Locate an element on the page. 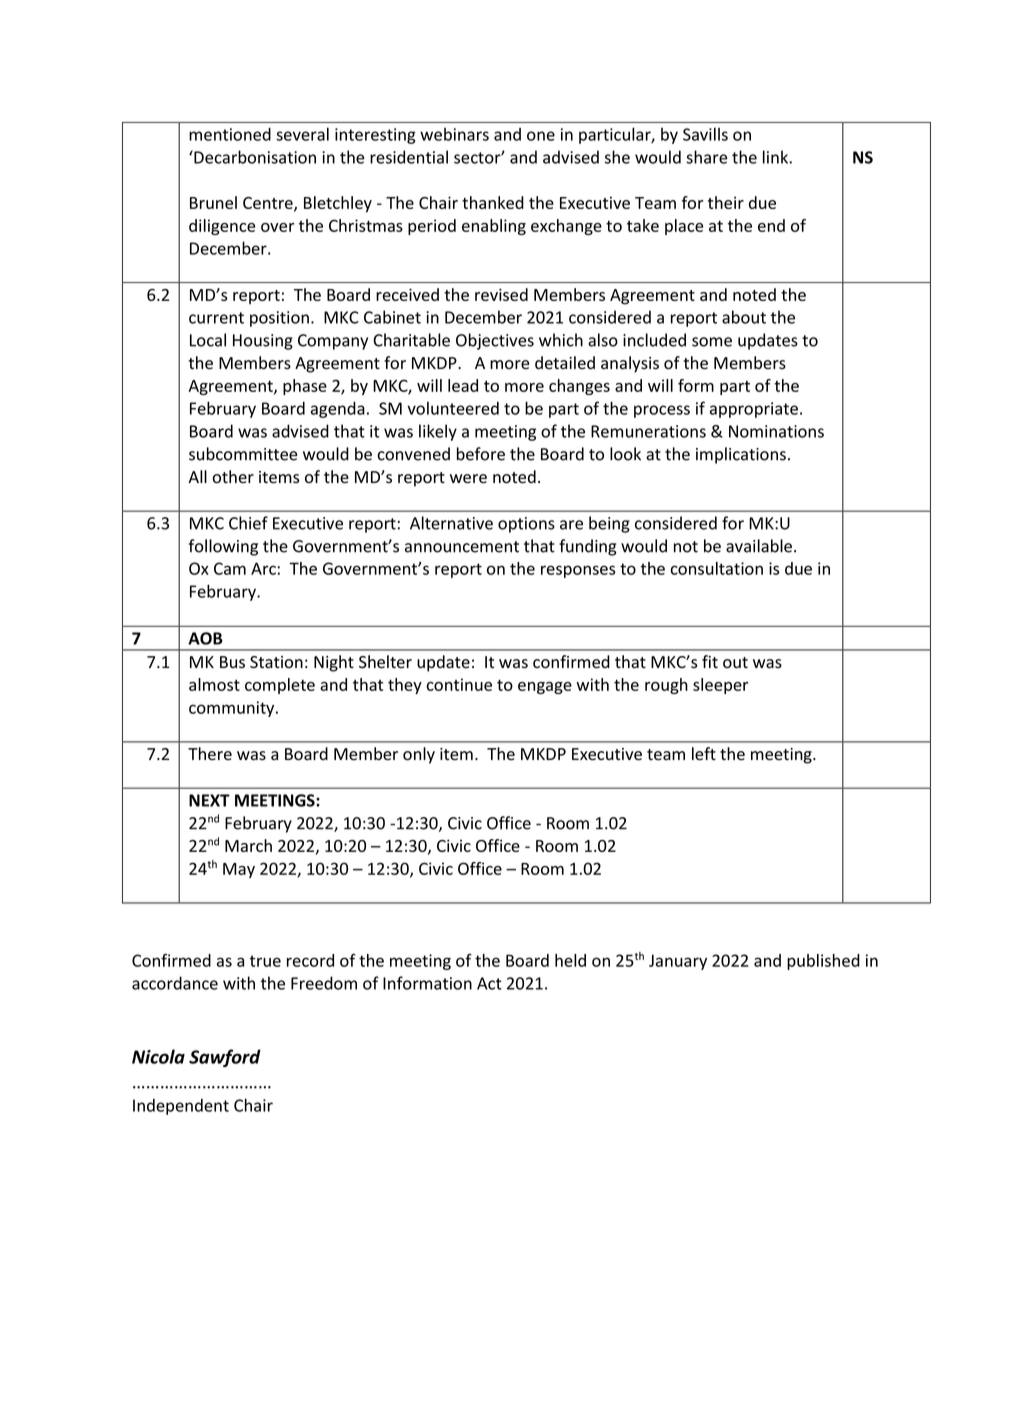  Decarbonisation is located at coordinates (254, 157).
